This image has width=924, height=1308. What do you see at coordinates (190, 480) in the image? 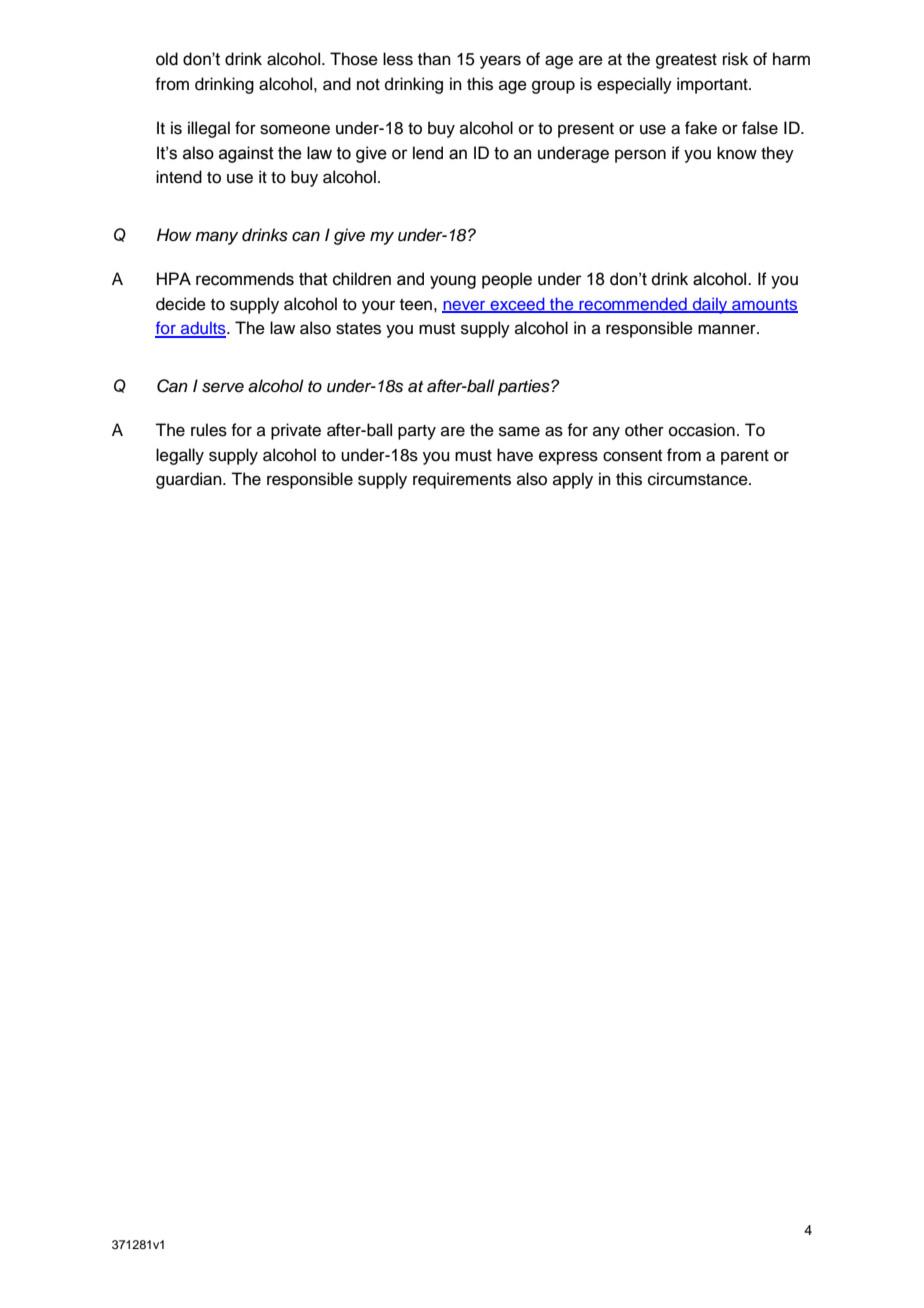
I see `guardian` at bounding box center [190, 480].
